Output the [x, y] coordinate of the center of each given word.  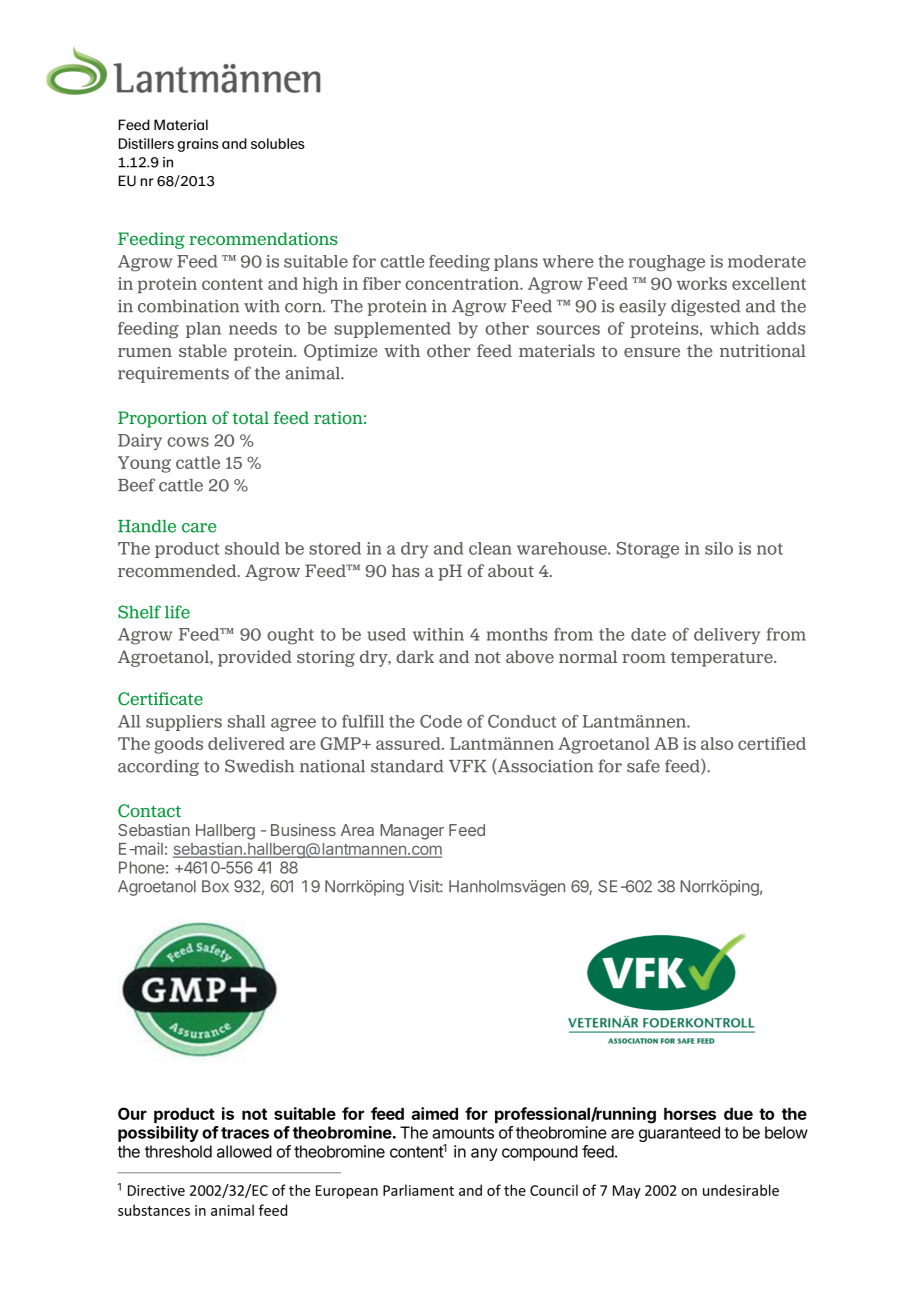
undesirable [741, 1190]
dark [415, 656]
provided [255, 658]
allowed [244, 1151]
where [568, 261]
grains [198, 145]
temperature [723, 659]
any [484, 1154]
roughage [667, 263]
